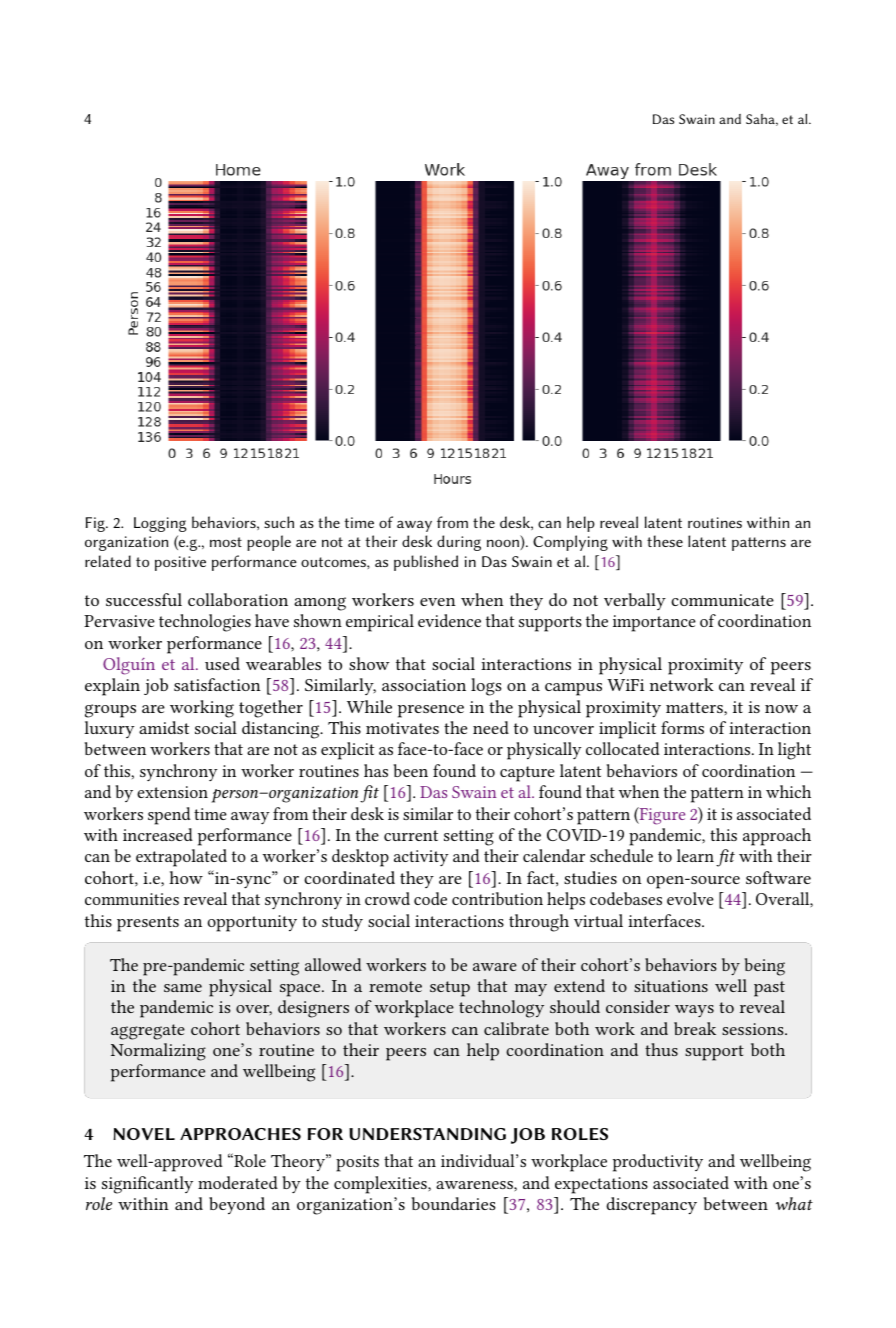  What do you see at coordinates (147, 1185) in the image?
I see `significantly` at bounding box center [147, 1185].
